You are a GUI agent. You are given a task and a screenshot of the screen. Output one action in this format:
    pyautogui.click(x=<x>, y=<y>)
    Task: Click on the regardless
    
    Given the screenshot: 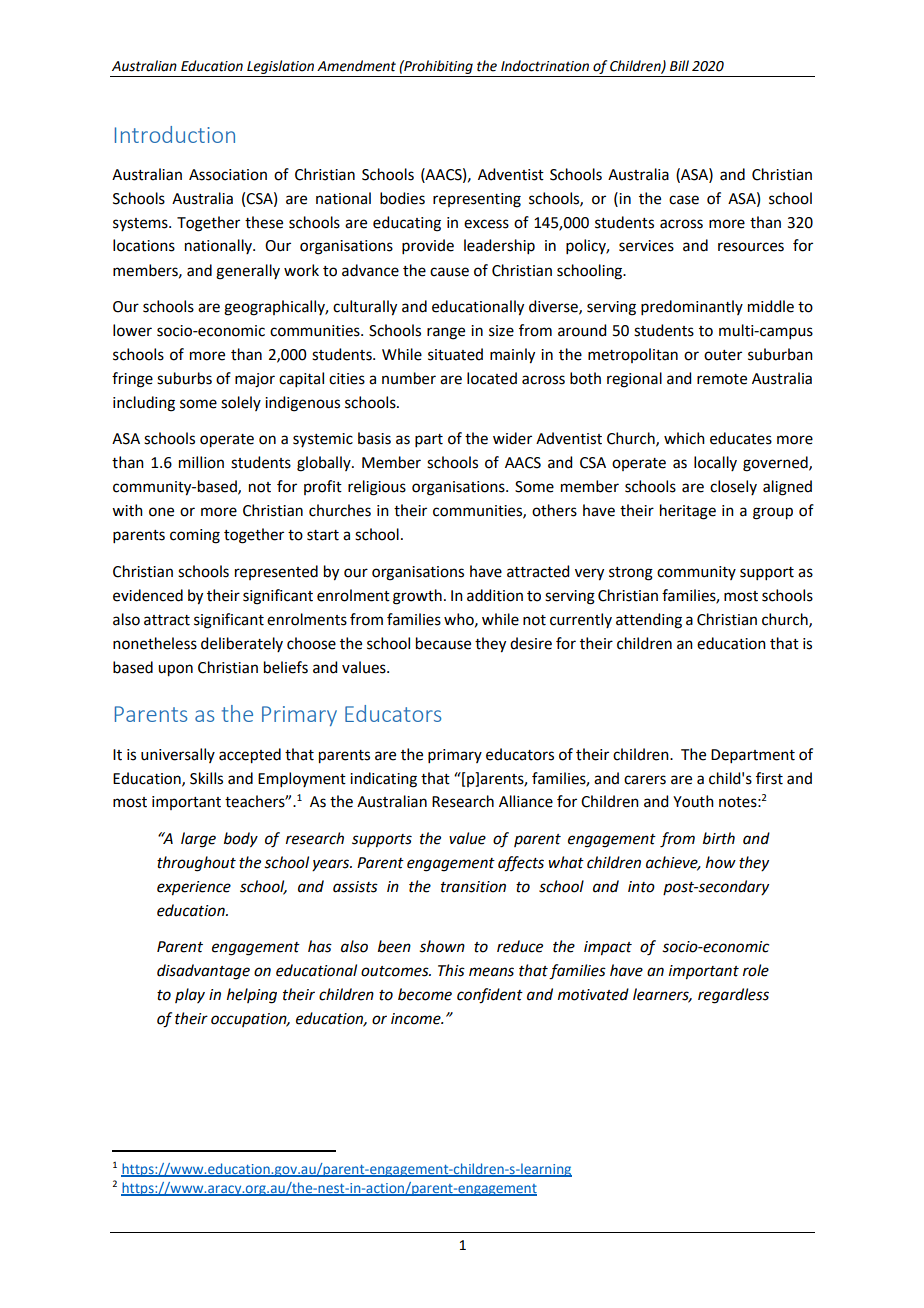 What is the action you would take?
    pyautogui.click(x=733, y=996)
